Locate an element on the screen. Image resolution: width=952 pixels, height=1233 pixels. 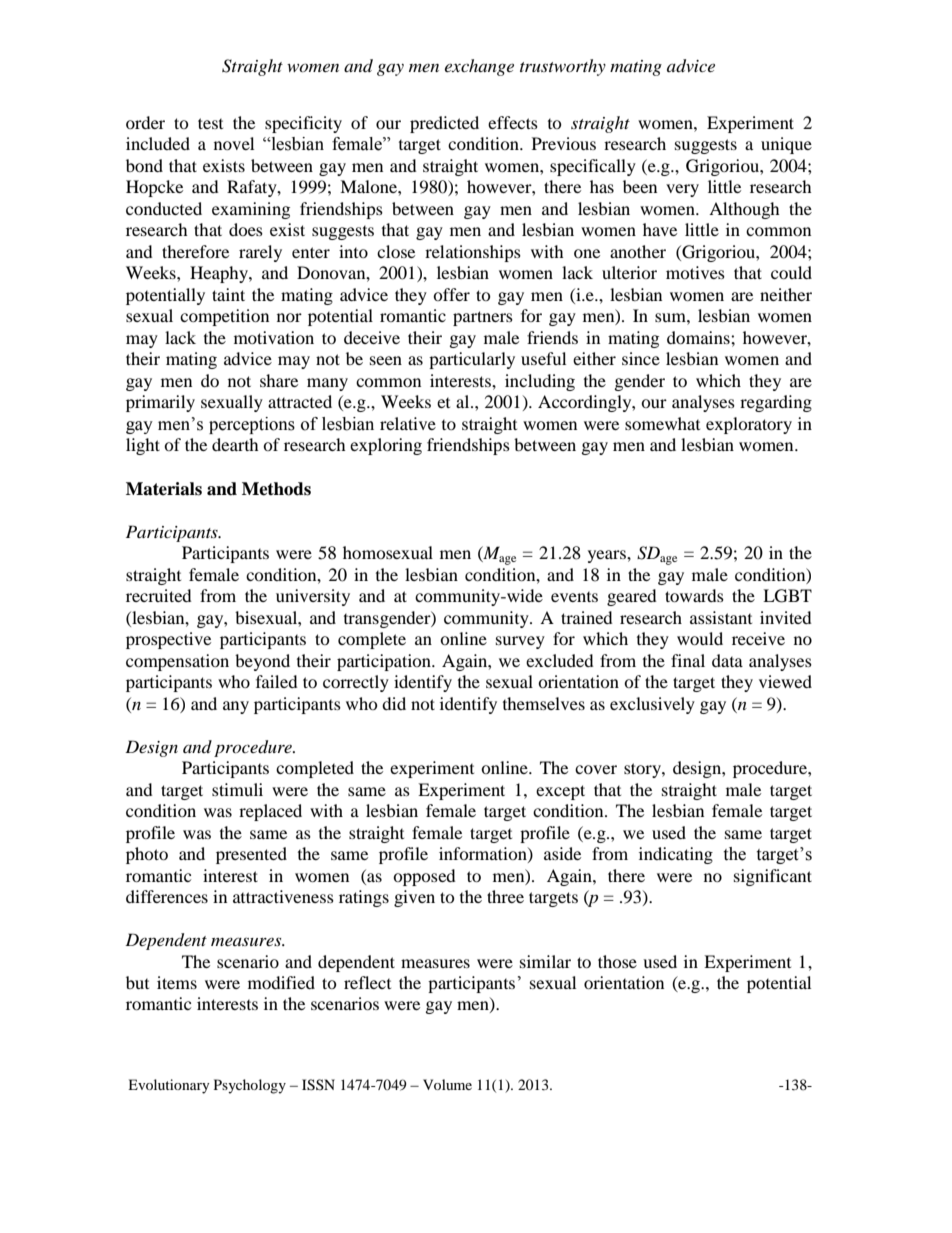
predicted is located at coordinates (444, 124).
